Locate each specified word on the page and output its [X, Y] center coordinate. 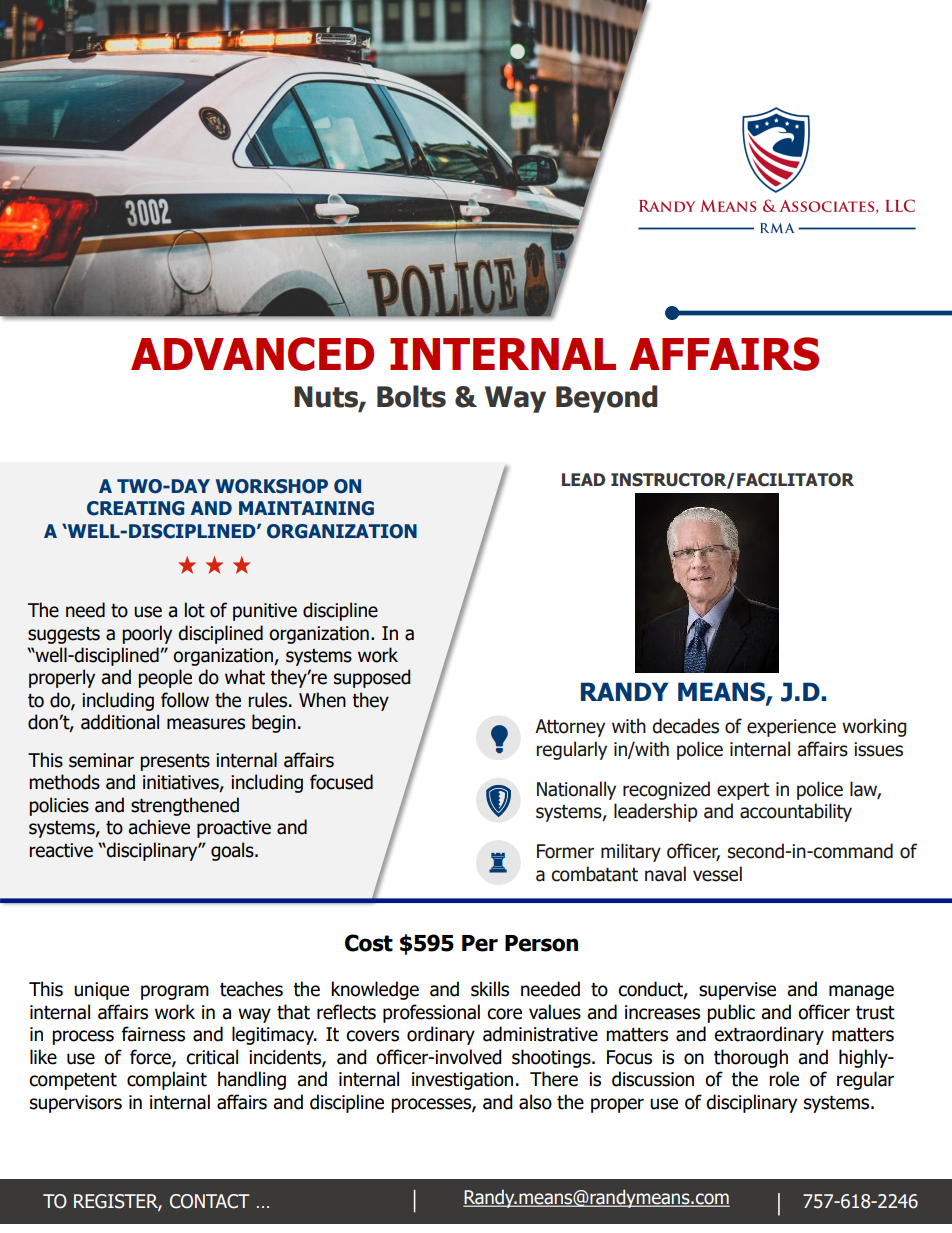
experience [791, 728]
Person [541, 943]
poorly [147, 634]
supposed [372, 678]
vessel [717, 874]
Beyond [606, 399]
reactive [61, 850]
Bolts [411, 396]
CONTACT [210, 1201]
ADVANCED [252, 354]
